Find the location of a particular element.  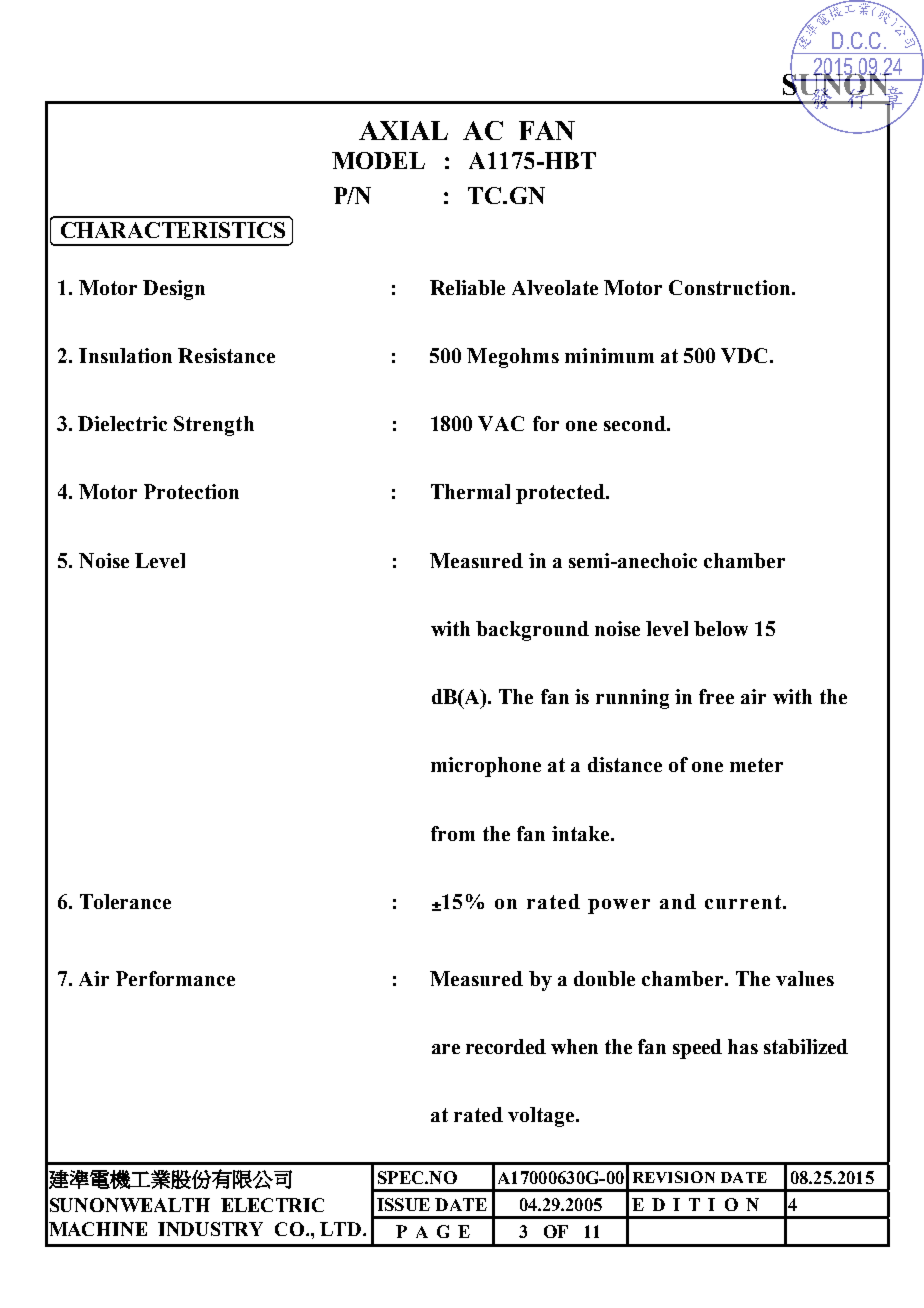

ISSUE is located at coordinates (403, 1204).
